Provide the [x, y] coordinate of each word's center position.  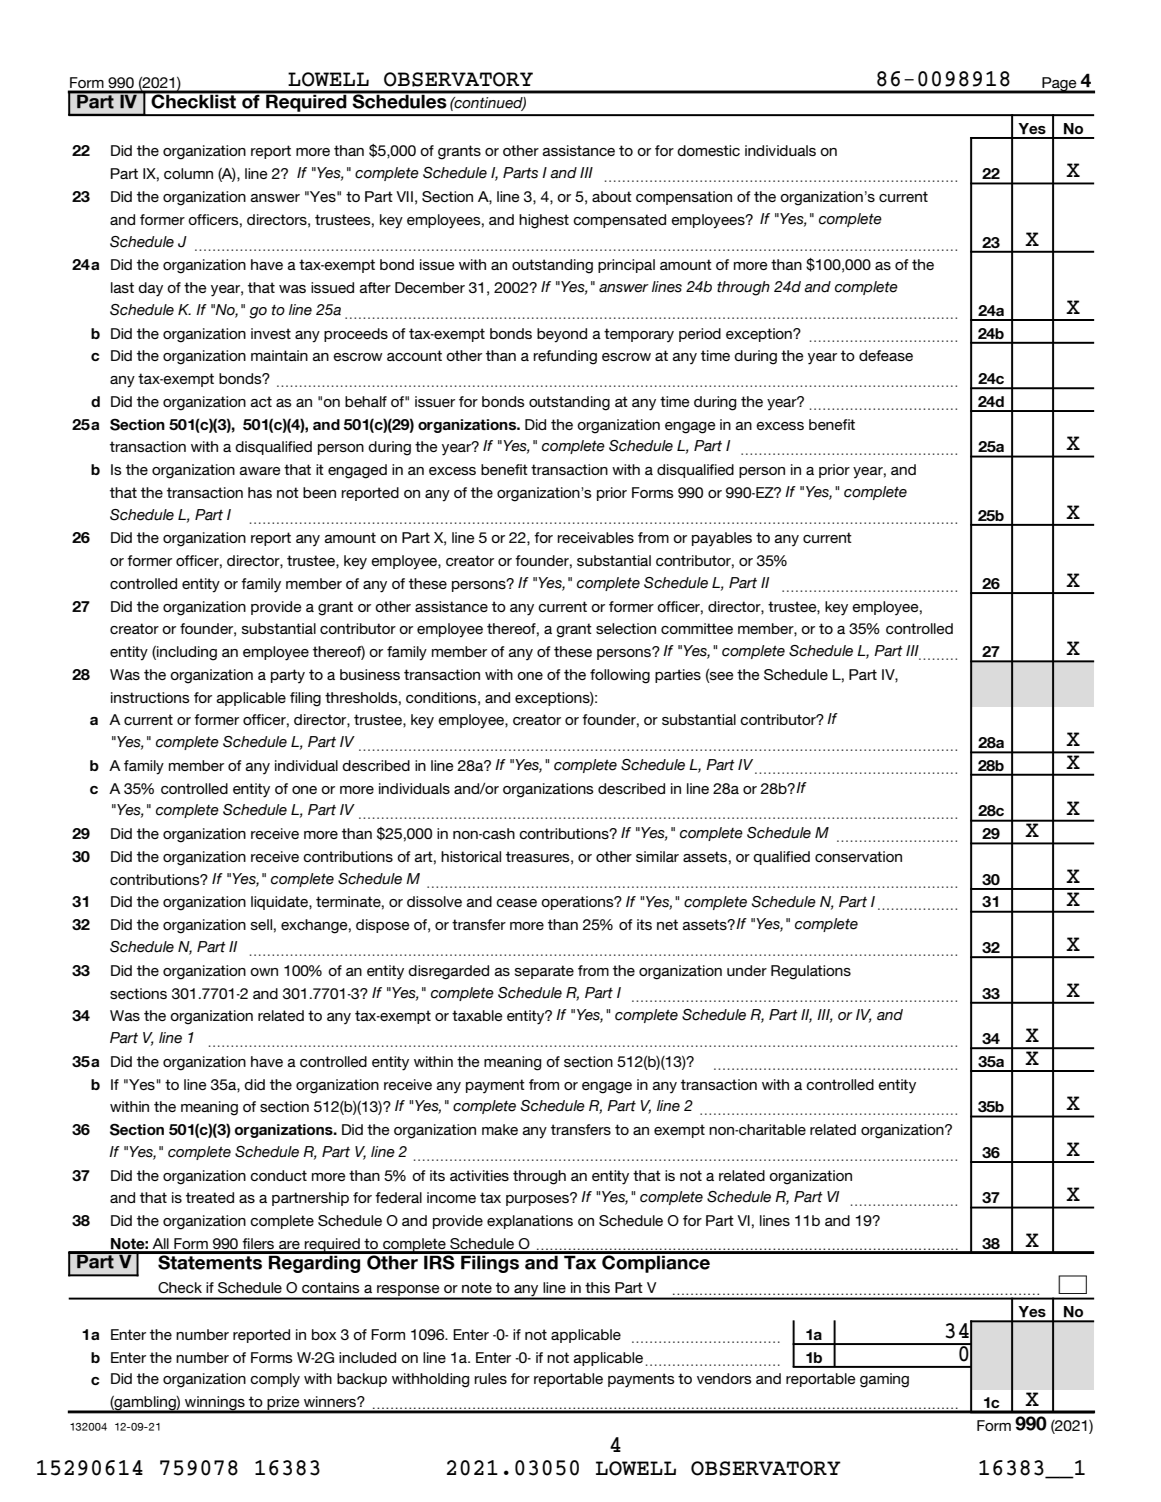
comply [275, 1380]
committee [697, 628]
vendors [724, 1378]
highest [544, 221]
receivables [595, 537]
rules [490, 1378]
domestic [708, 150]
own [264, 972]
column [188, 173]
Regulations [811, 972]
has [260, 492]
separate [544, 972]
